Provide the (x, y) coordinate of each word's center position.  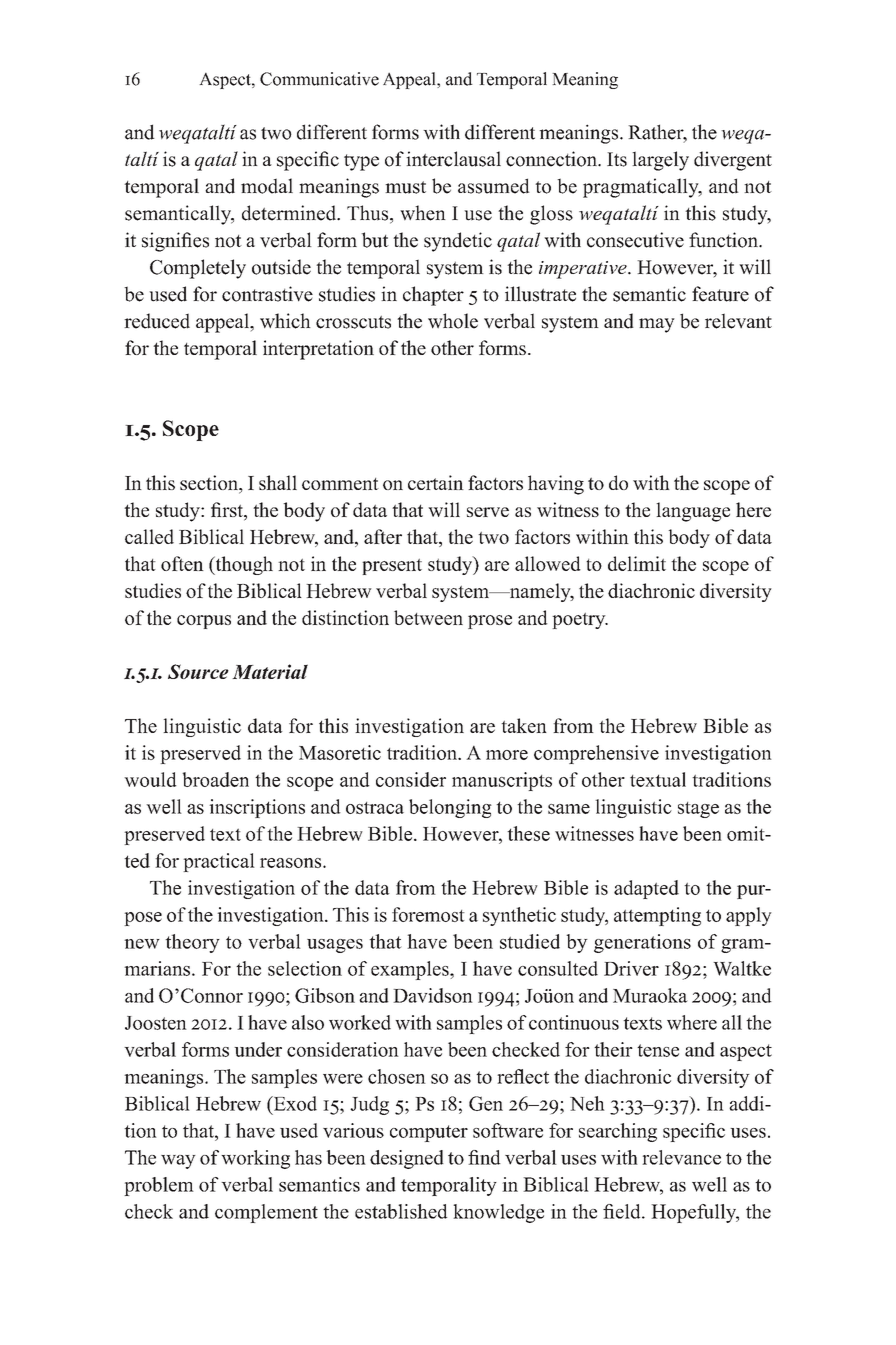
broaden (215, 779)
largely (660, 161)
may (657, 325)
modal (267, 186)
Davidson (433, 995)
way (178, 1162)
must (405, 187)
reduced (157, 321)
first (228, 511)
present (392, 567)
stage (698, 810)
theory (192, 943)
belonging (450, 808)
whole (453, 321)
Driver (631, 968)
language (693, 512)
